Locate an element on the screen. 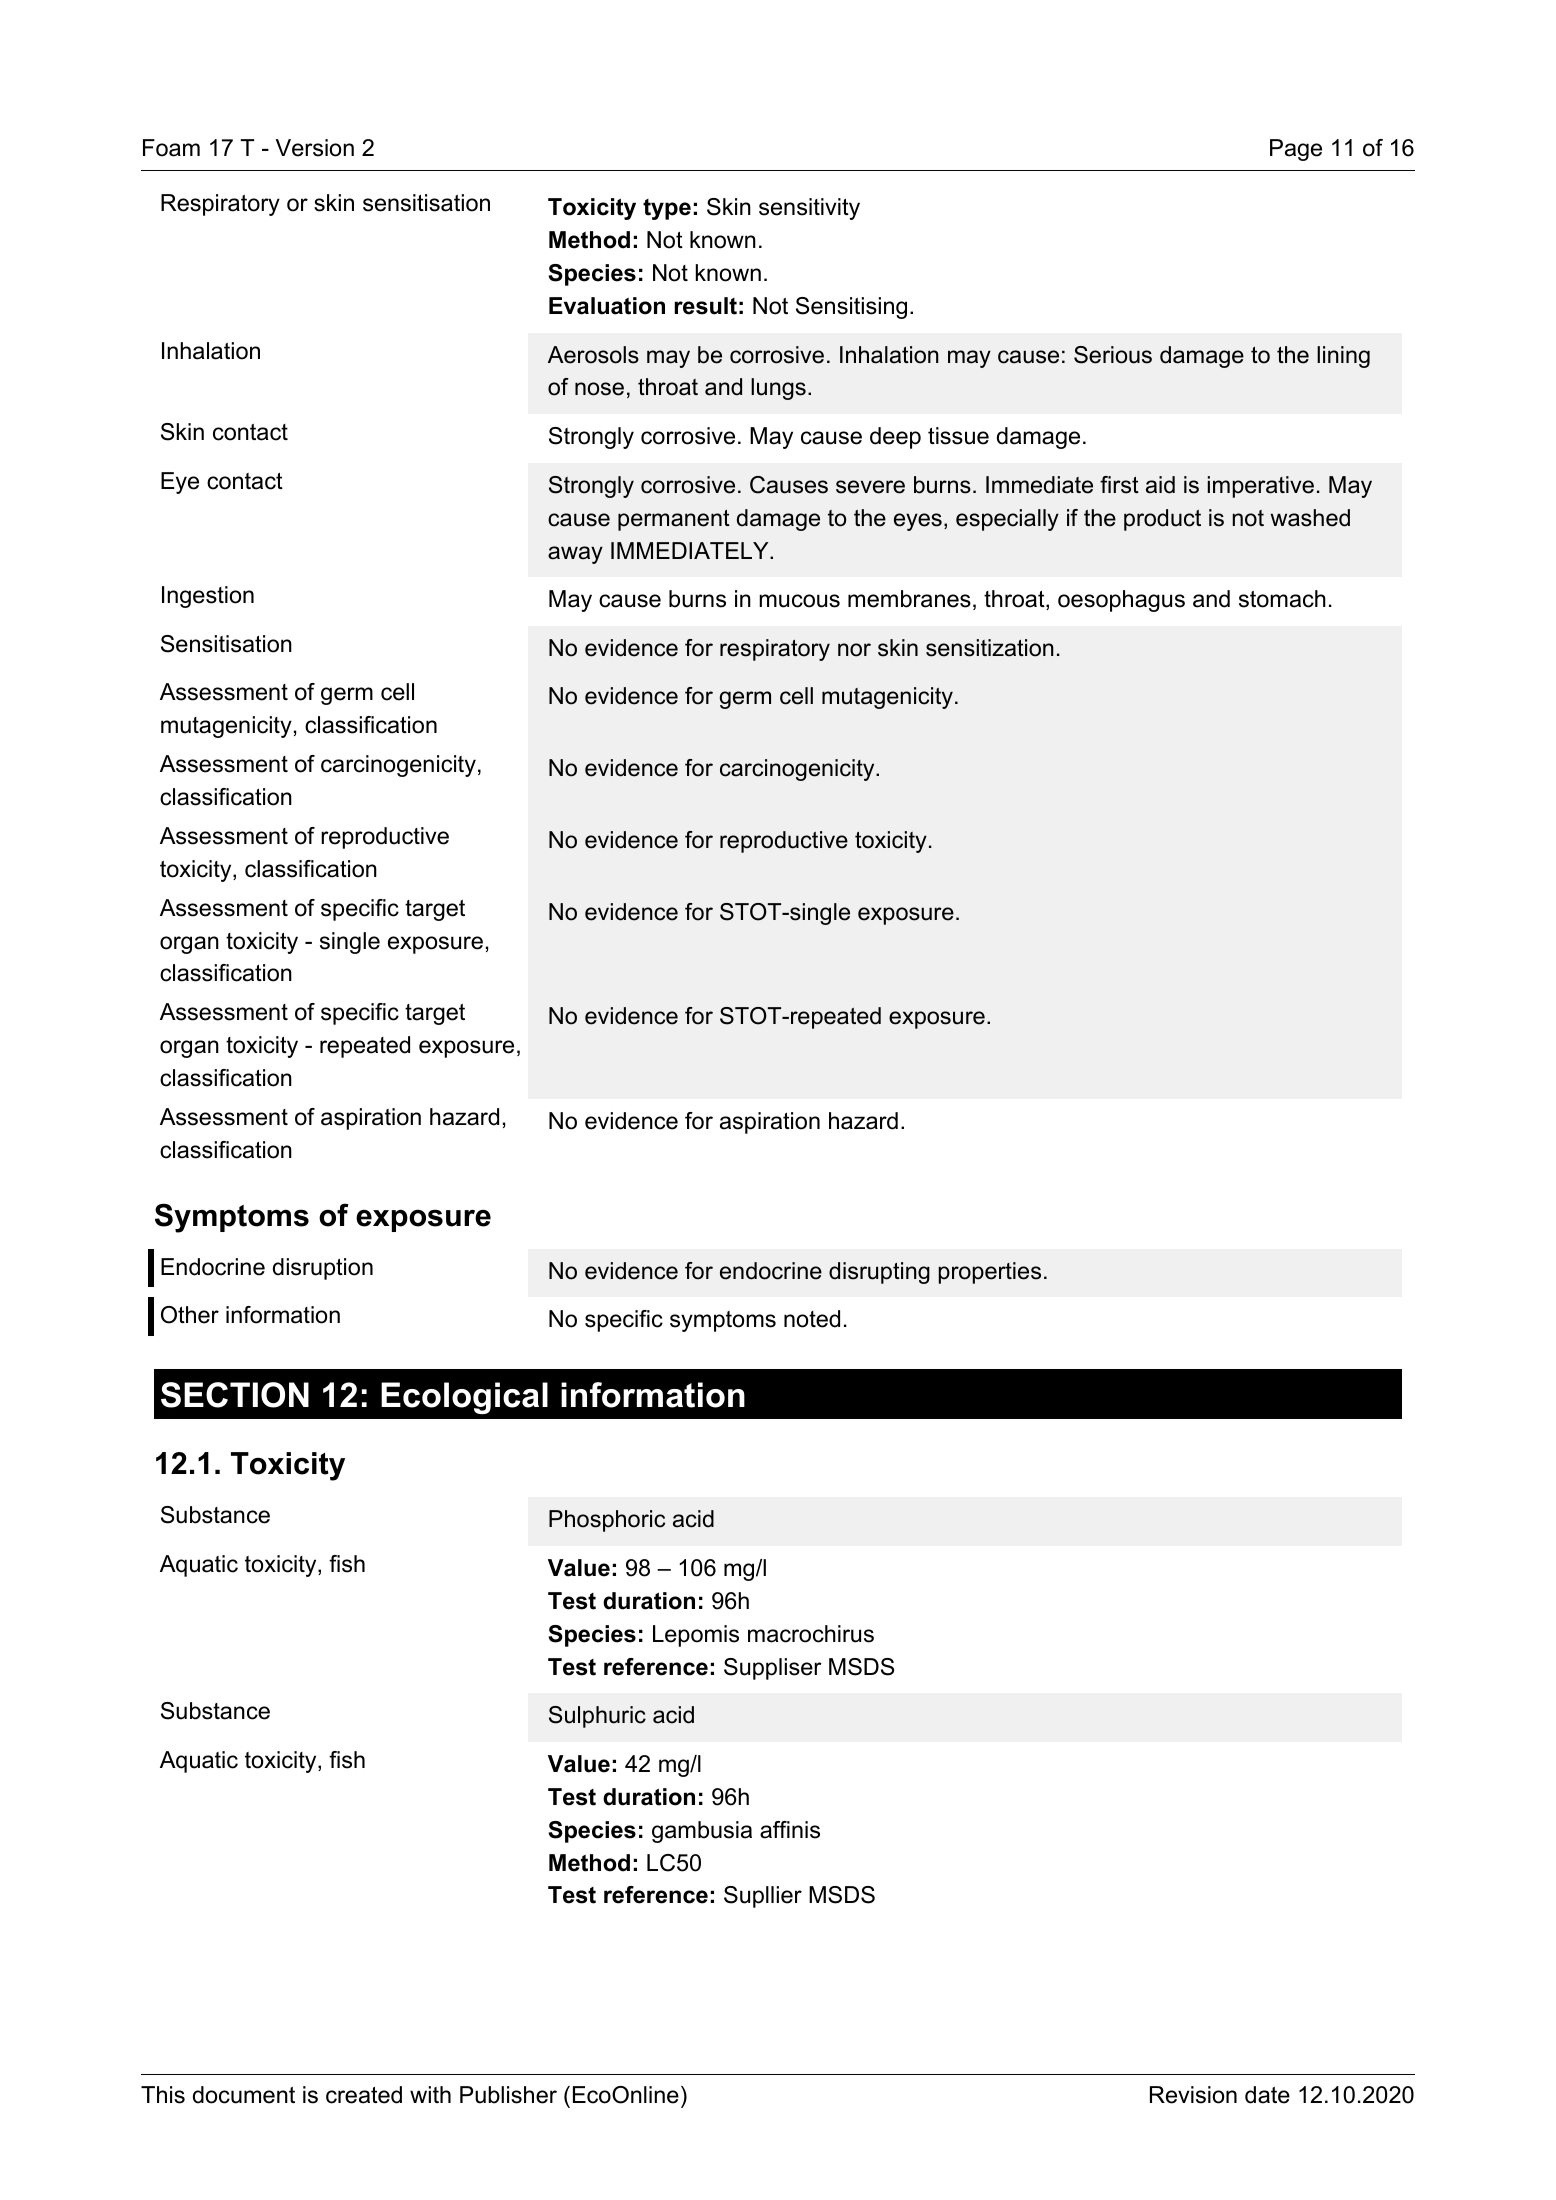  properties is located at coordinates (989, 1273).
